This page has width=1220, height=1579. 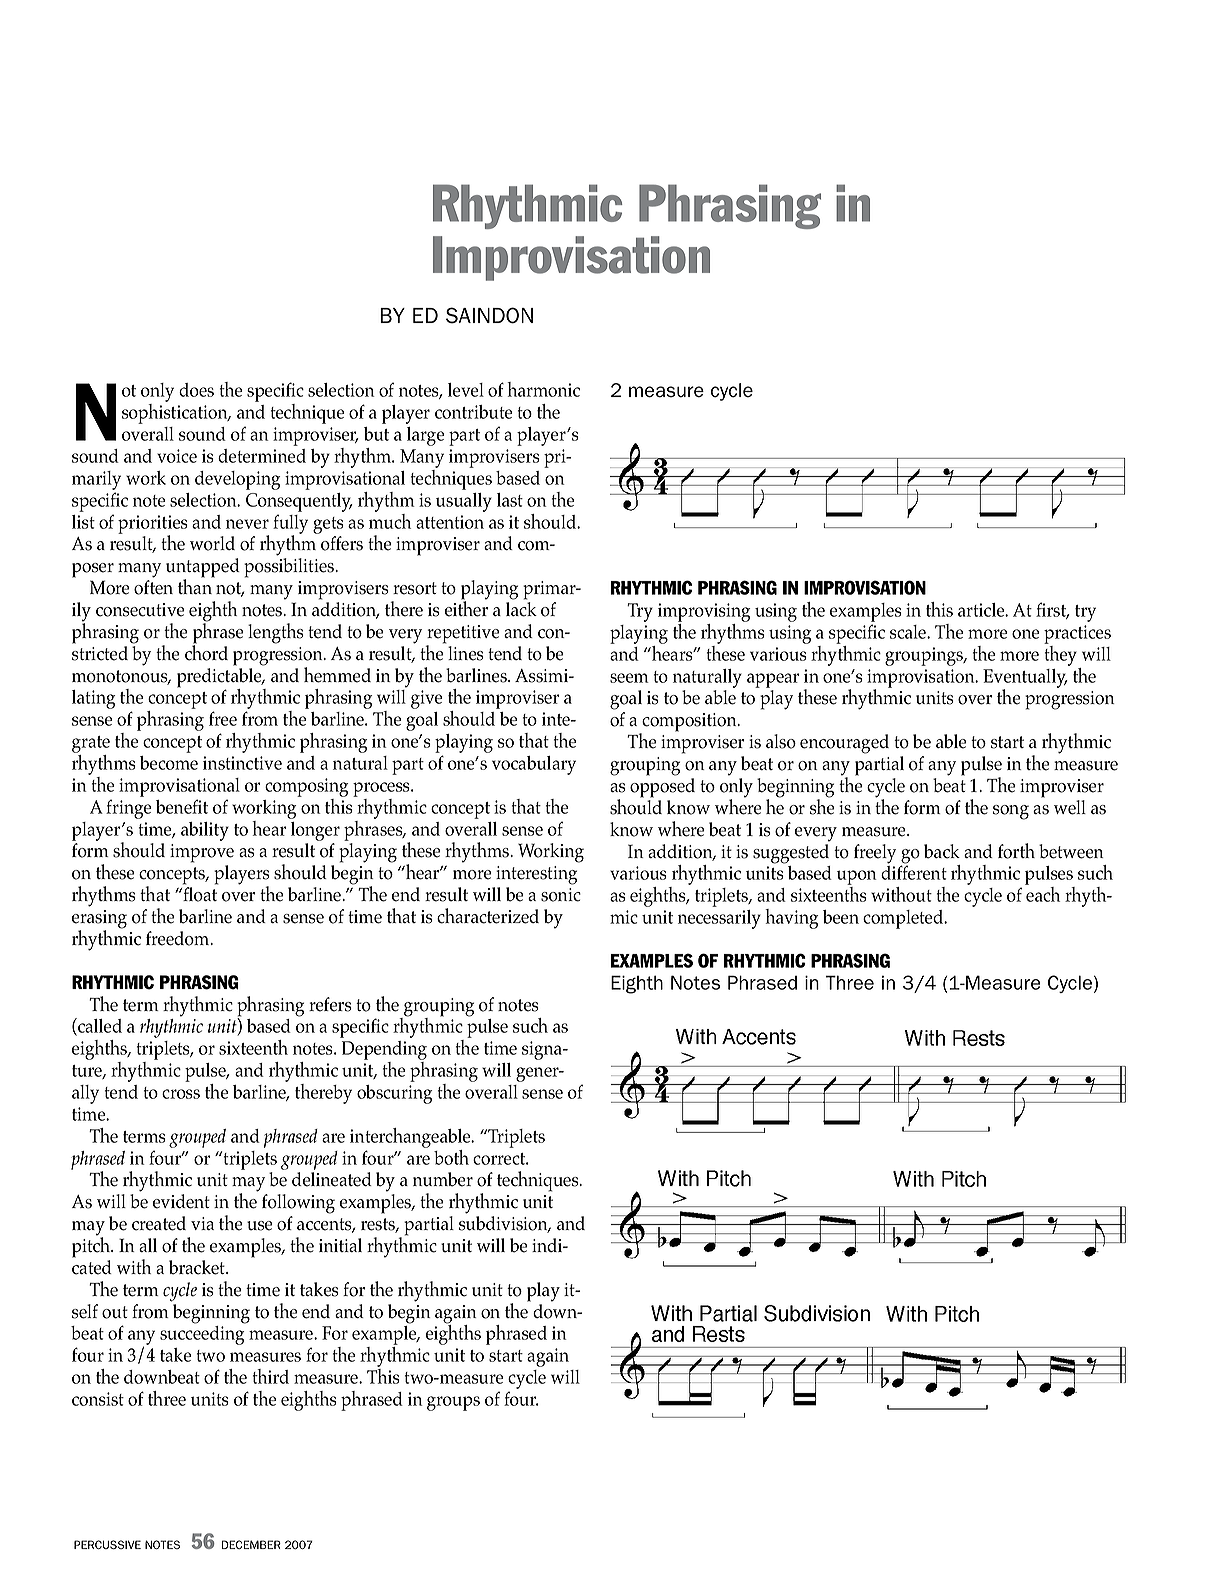 What do you see at coordinates (904, 919) in the page?
I see `completed` at bounding box center [904, 919].
